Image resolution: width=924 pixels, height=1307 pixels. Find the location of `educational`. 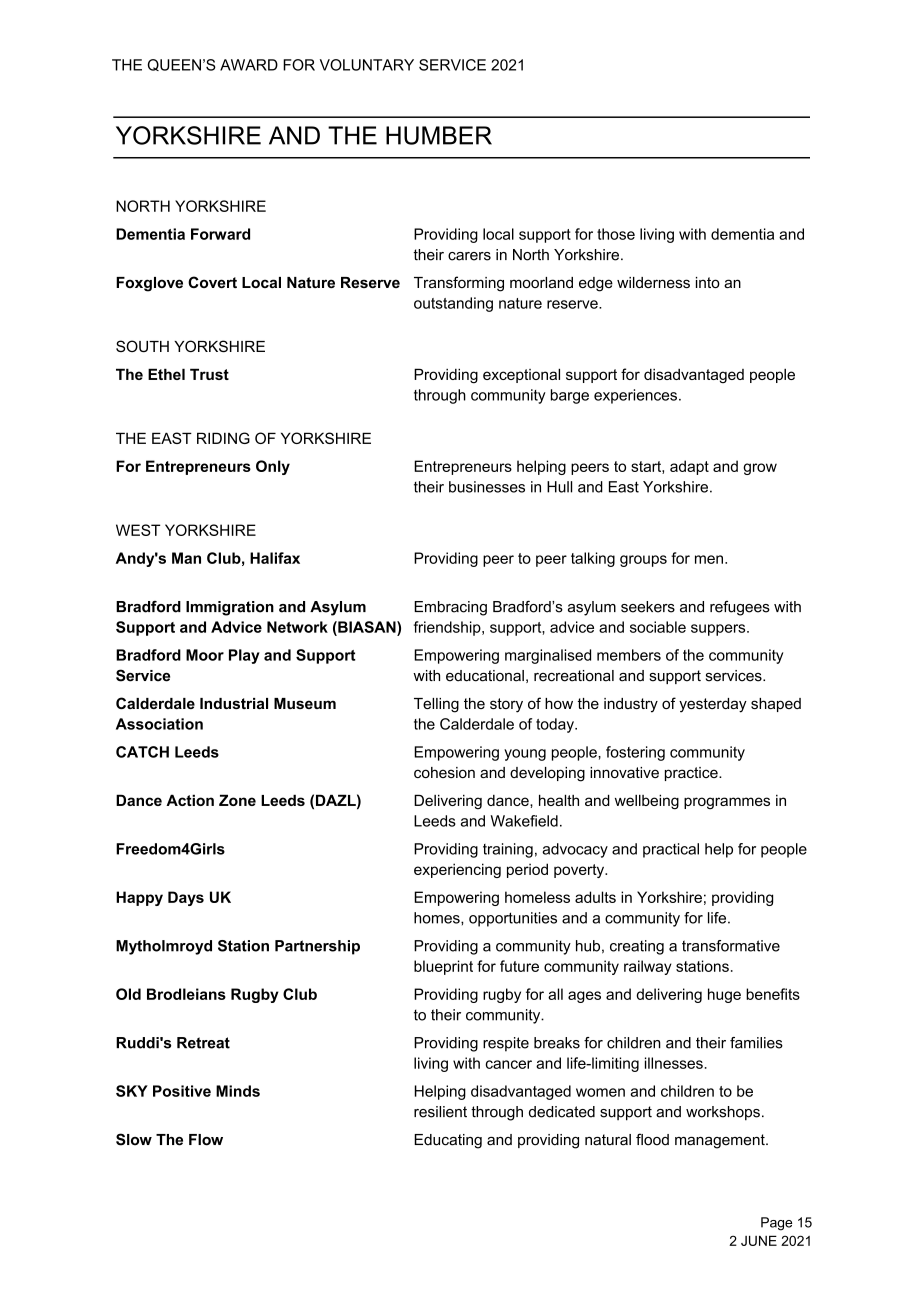

educational is located at coordinates (485, 676).
